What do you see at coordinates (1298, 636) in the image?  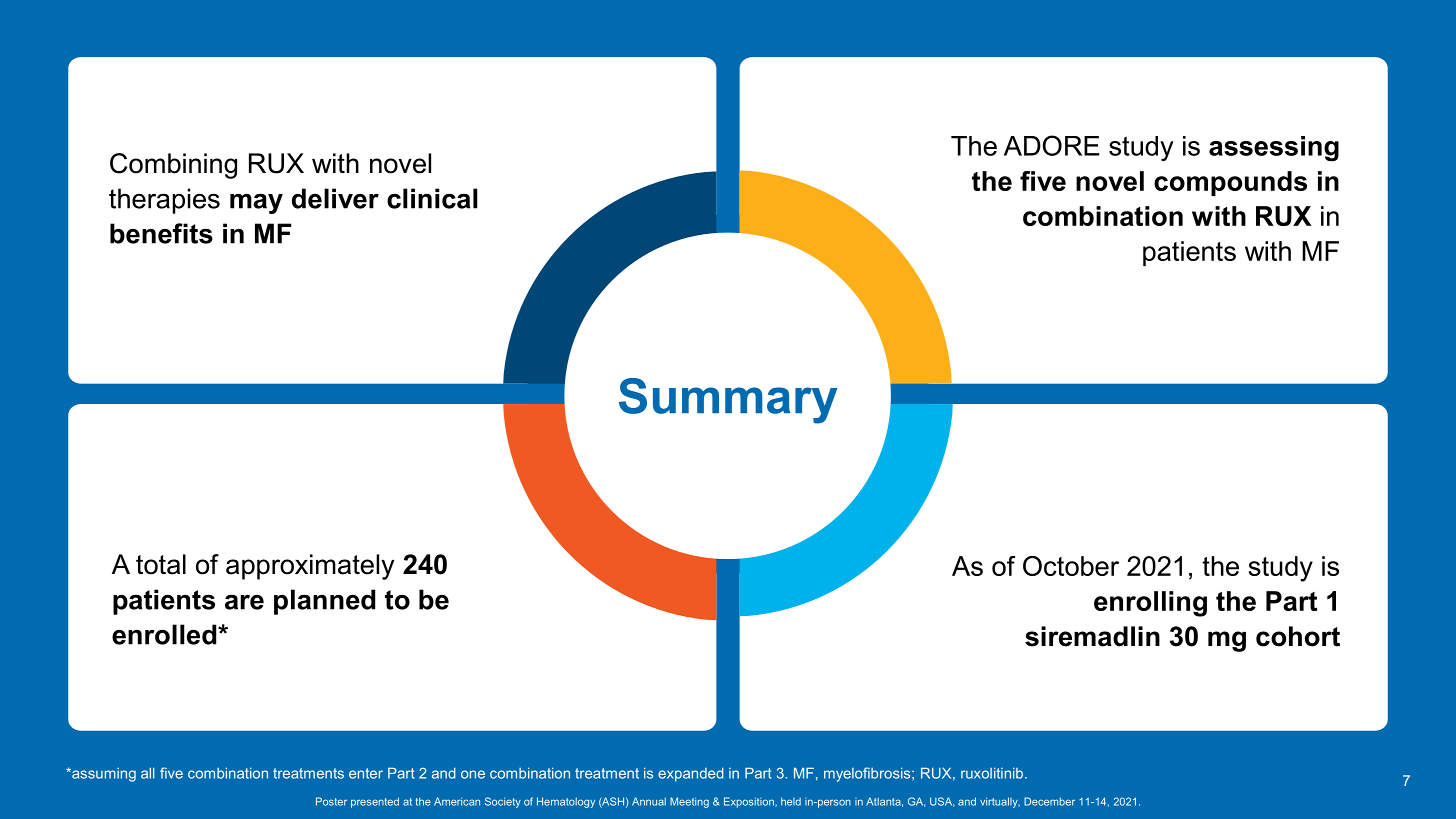 I see `cohort` at bounding box center [1298, 636].
